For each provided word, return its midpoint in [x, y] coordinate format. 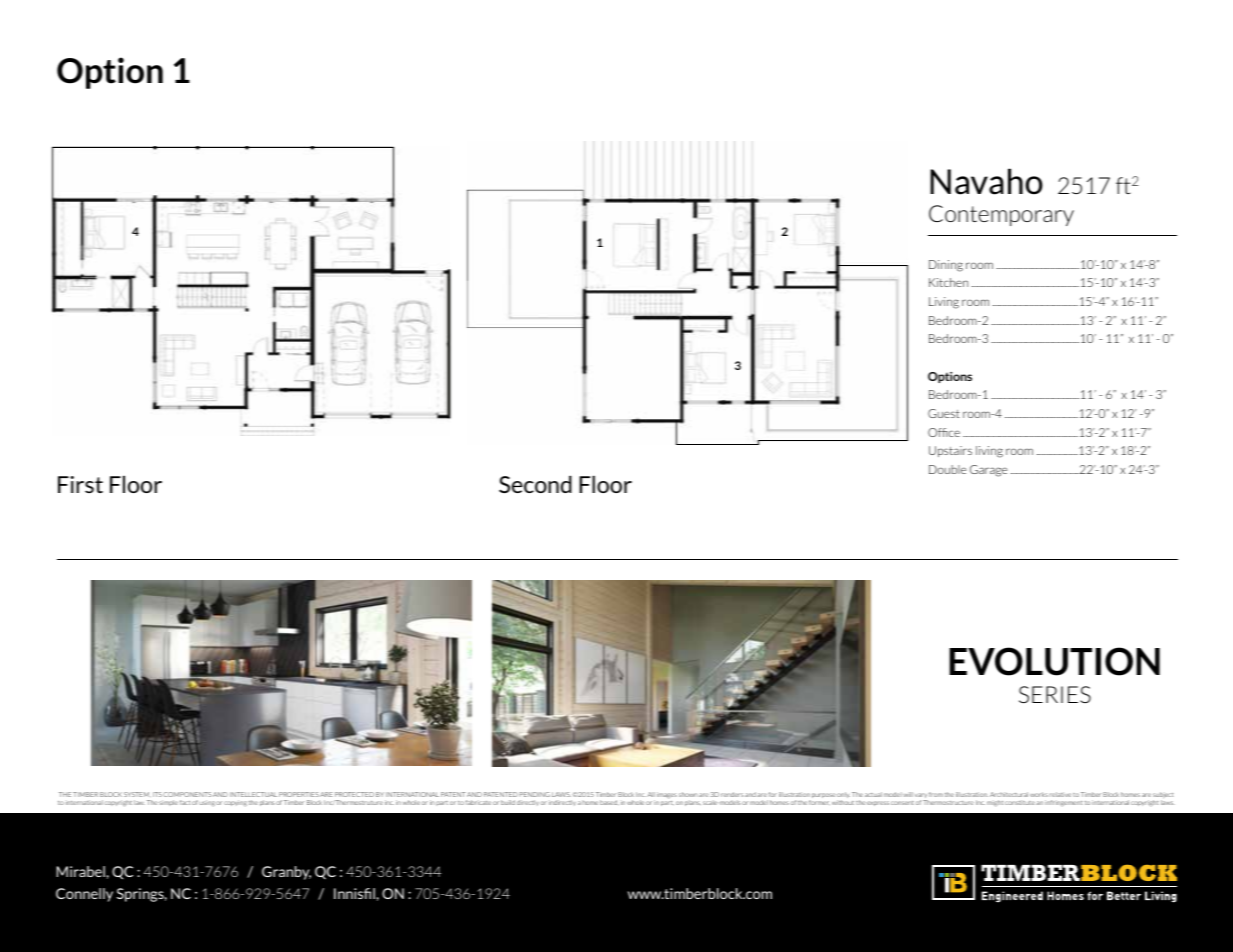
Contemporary [1001, 215]
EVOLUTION [1054, 661]
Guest [944, 413]
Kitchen [948, 282]
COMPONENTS [187, 794]
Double [947, 469]
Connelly [84, 895]
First [80, 484]
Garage [988, 471]
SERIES [1055, 694]
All [651, 794]
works [1039, 794]
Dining [946, 266]
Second [535, 484]
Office [944, 432]
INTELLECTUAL [253, 794]
